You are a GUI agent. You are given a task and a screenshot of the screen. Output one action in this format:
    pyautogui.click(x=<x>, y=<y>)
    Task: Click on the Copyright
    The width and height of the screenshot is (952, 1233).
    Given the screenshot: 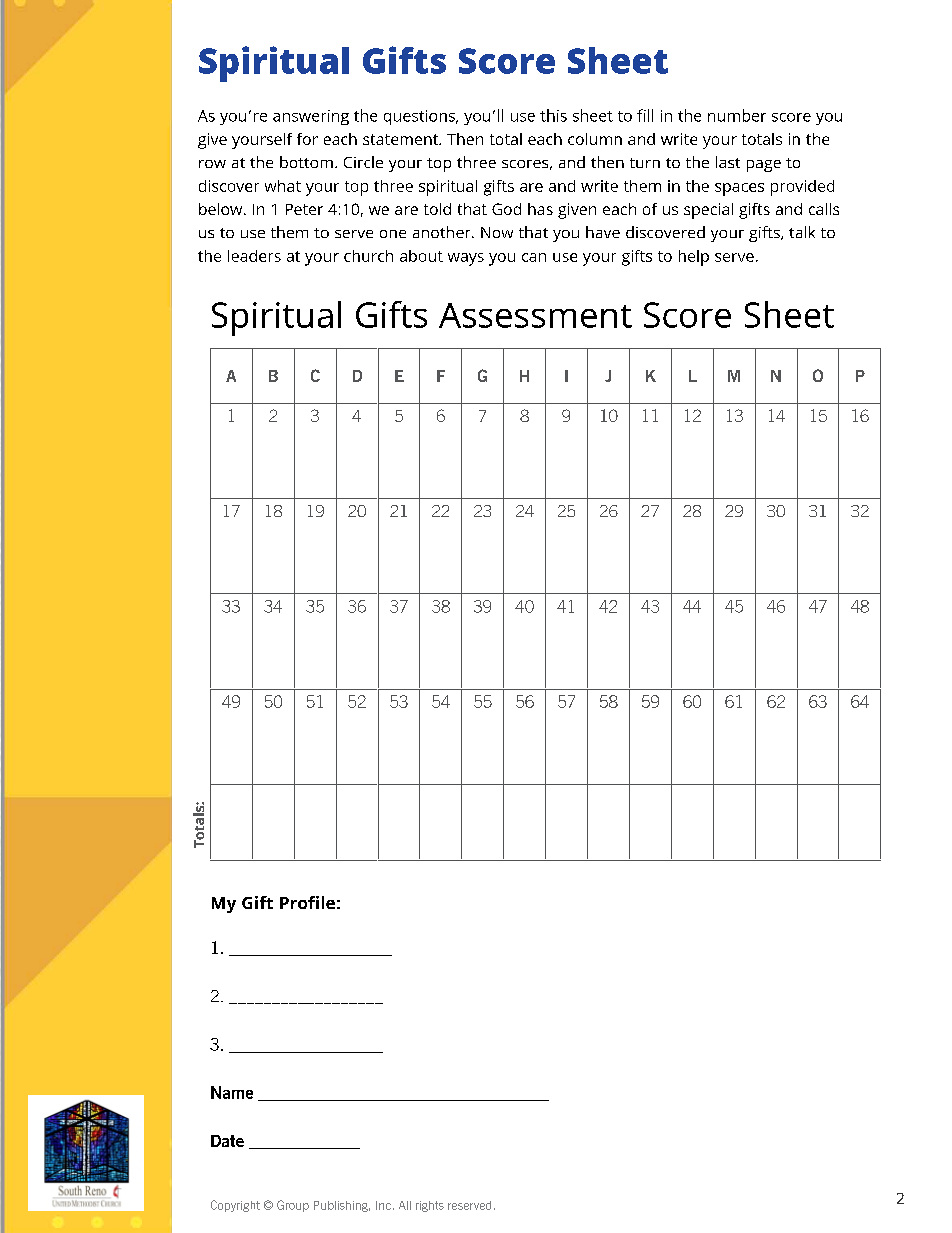 What is the action you would take?
    pyautogui.click(x=235, y=1206)
